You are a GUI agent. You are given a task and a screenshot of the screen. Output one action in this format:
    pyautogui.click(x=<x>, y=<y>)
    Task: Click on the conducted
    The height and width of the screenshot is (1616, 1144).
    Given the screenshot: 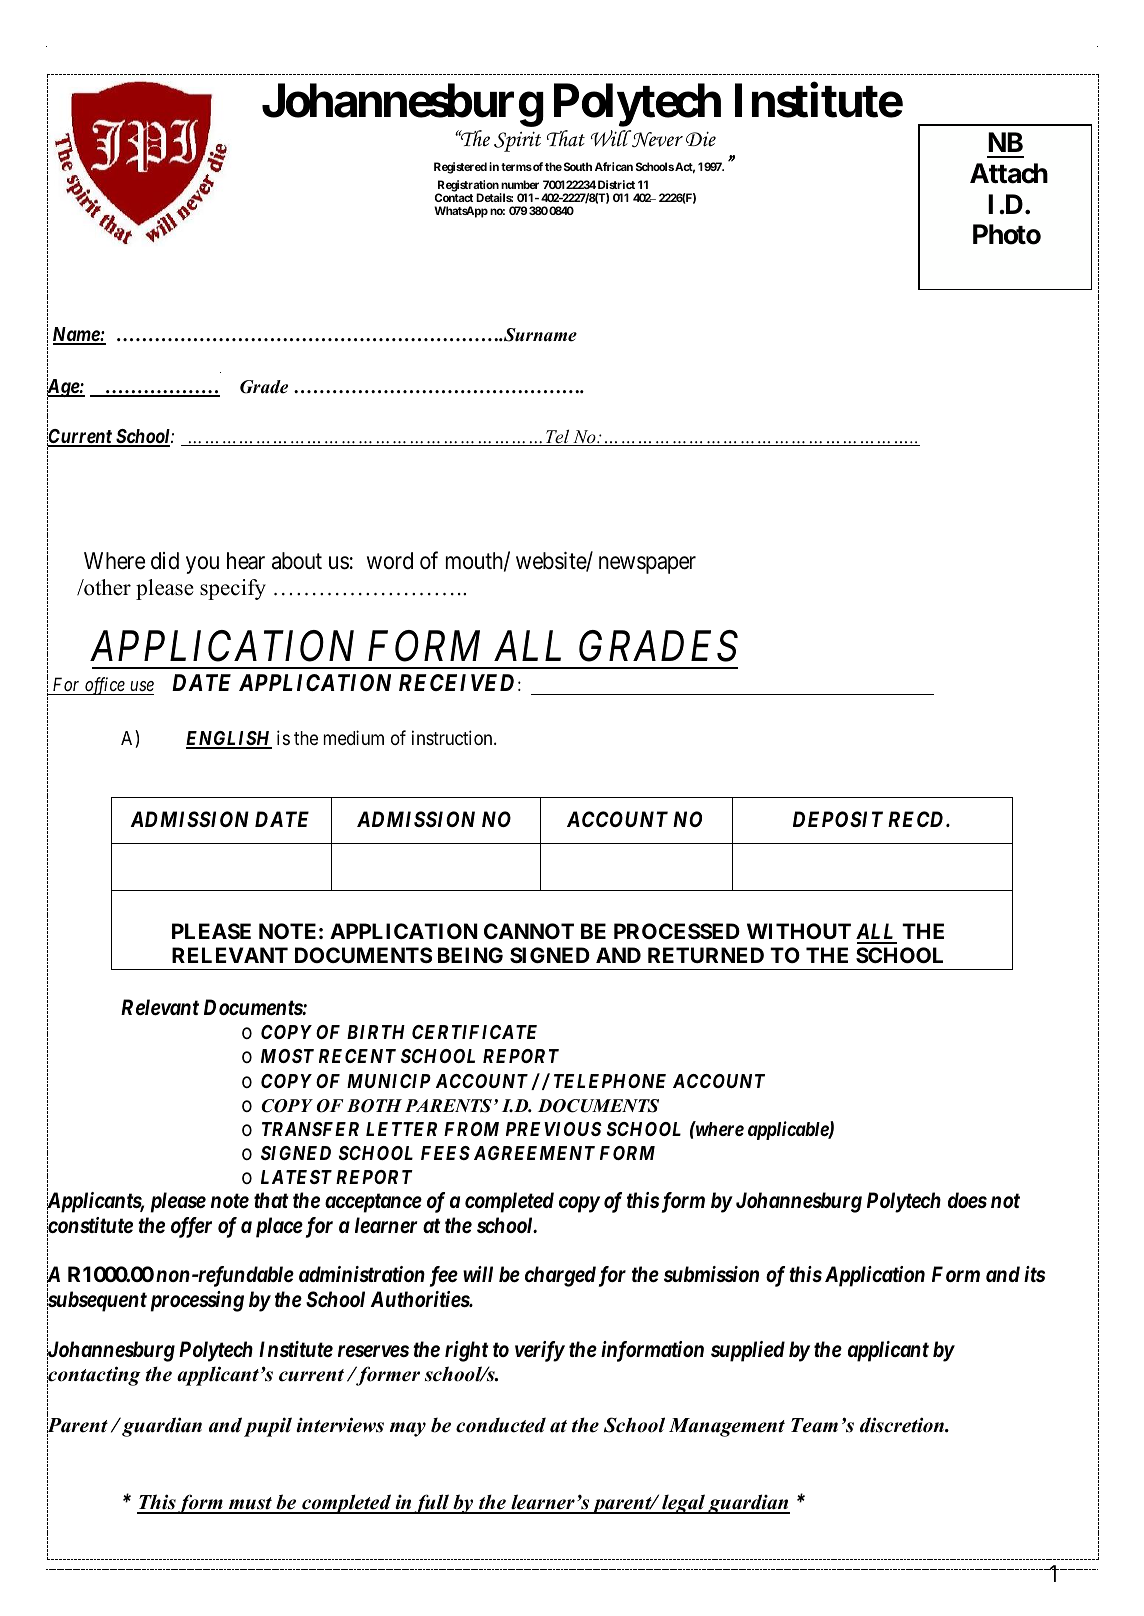 What is the action you would take?
    pyautogui.click(x=501, y=1425)
